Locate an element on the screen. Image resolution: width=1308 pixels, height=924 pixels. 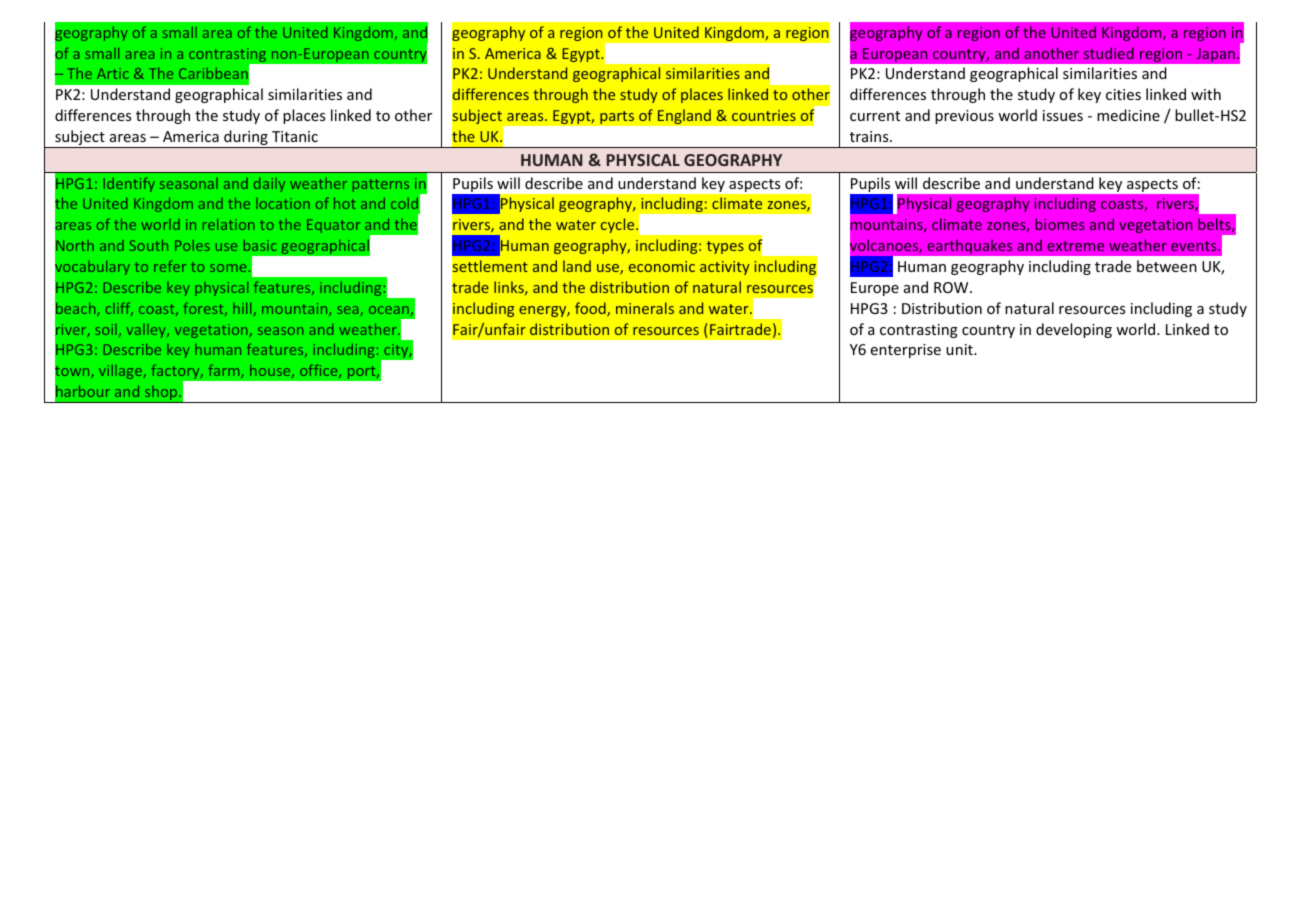
economic is located at coordinates (662, 266).
